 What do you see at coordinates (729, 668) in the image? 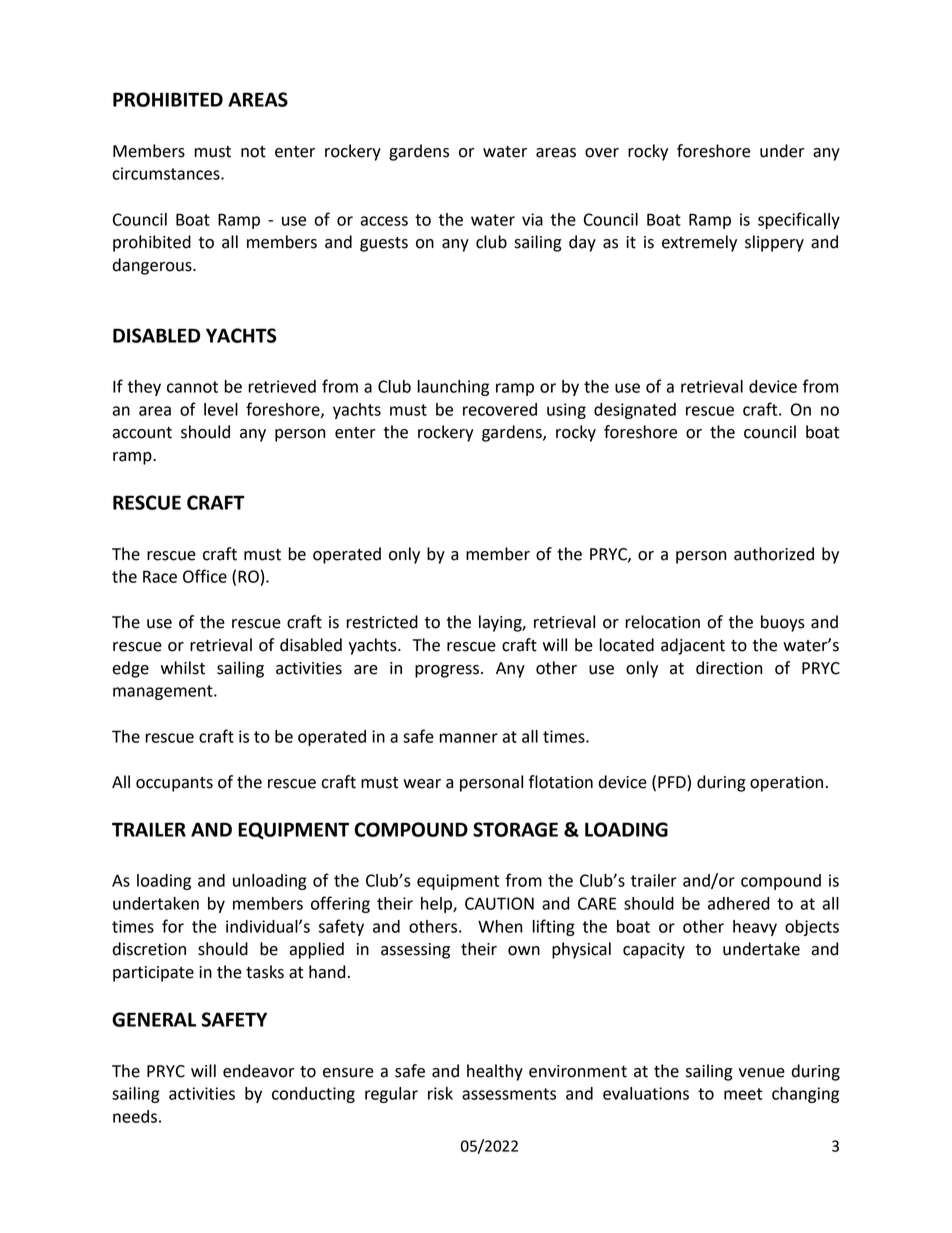
I see `direction` at bounding box center [729, 668].
